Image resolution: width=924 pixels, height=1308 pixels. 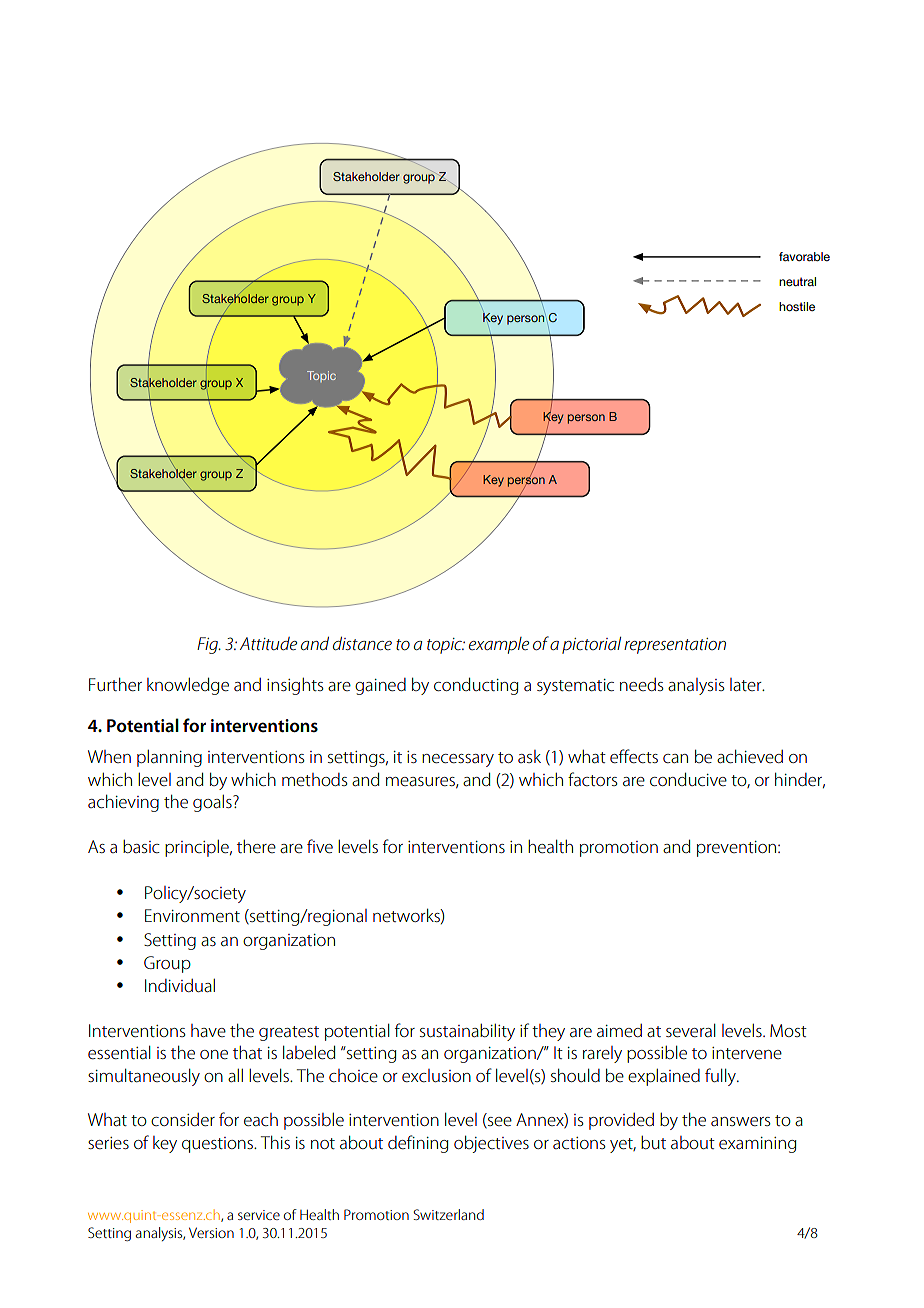 What do you see at coordinates (797, 281) in the screenshot?
I see `neutral` at bounding box center [797, 281].
